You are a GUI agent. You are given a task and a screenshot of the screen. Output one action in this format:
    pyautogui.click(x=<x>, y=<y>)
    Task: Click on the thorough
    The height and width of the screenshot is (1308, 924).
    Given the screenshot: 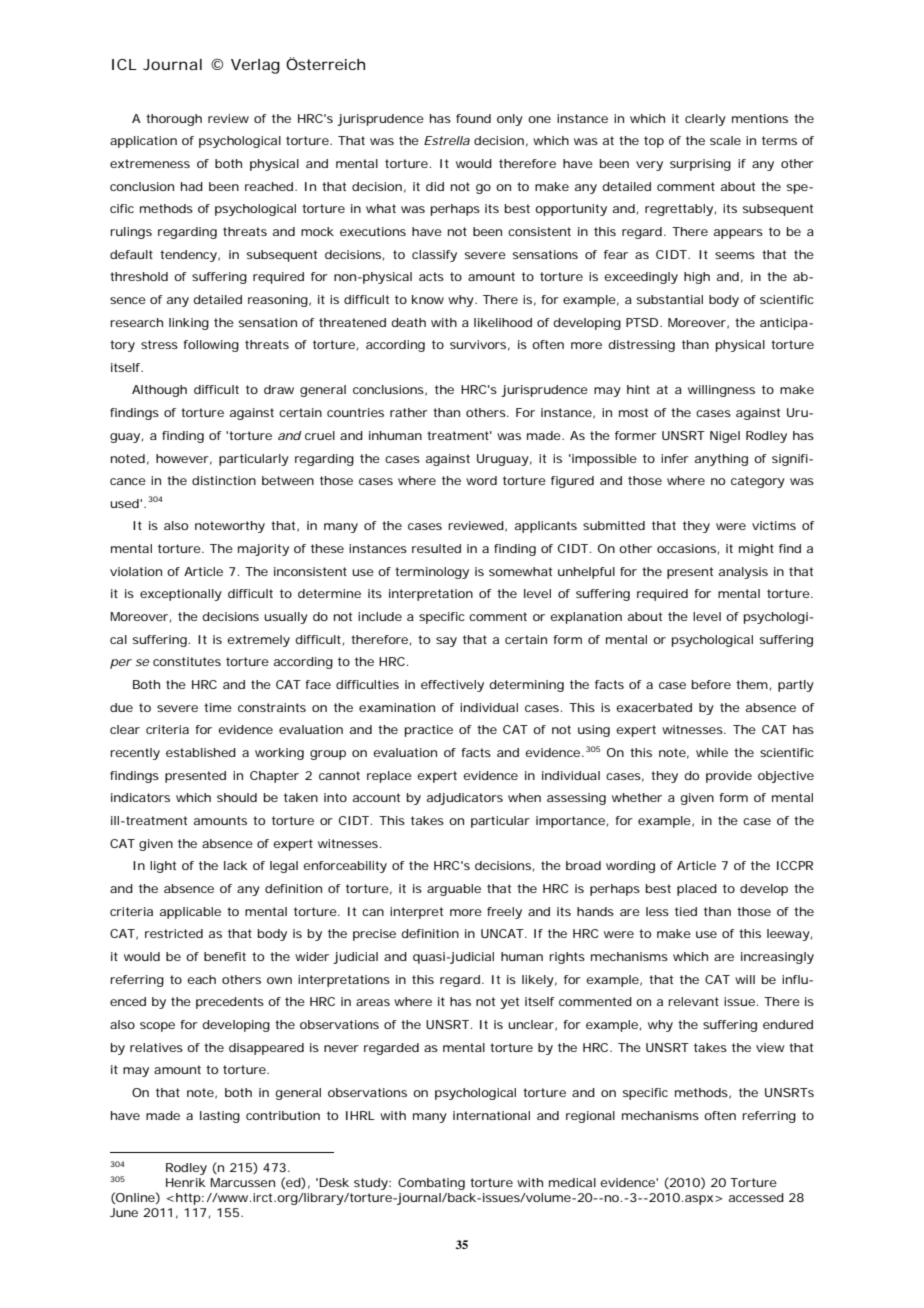 What is the action you would take?
    pyautogui.click(x=174, y=120)
